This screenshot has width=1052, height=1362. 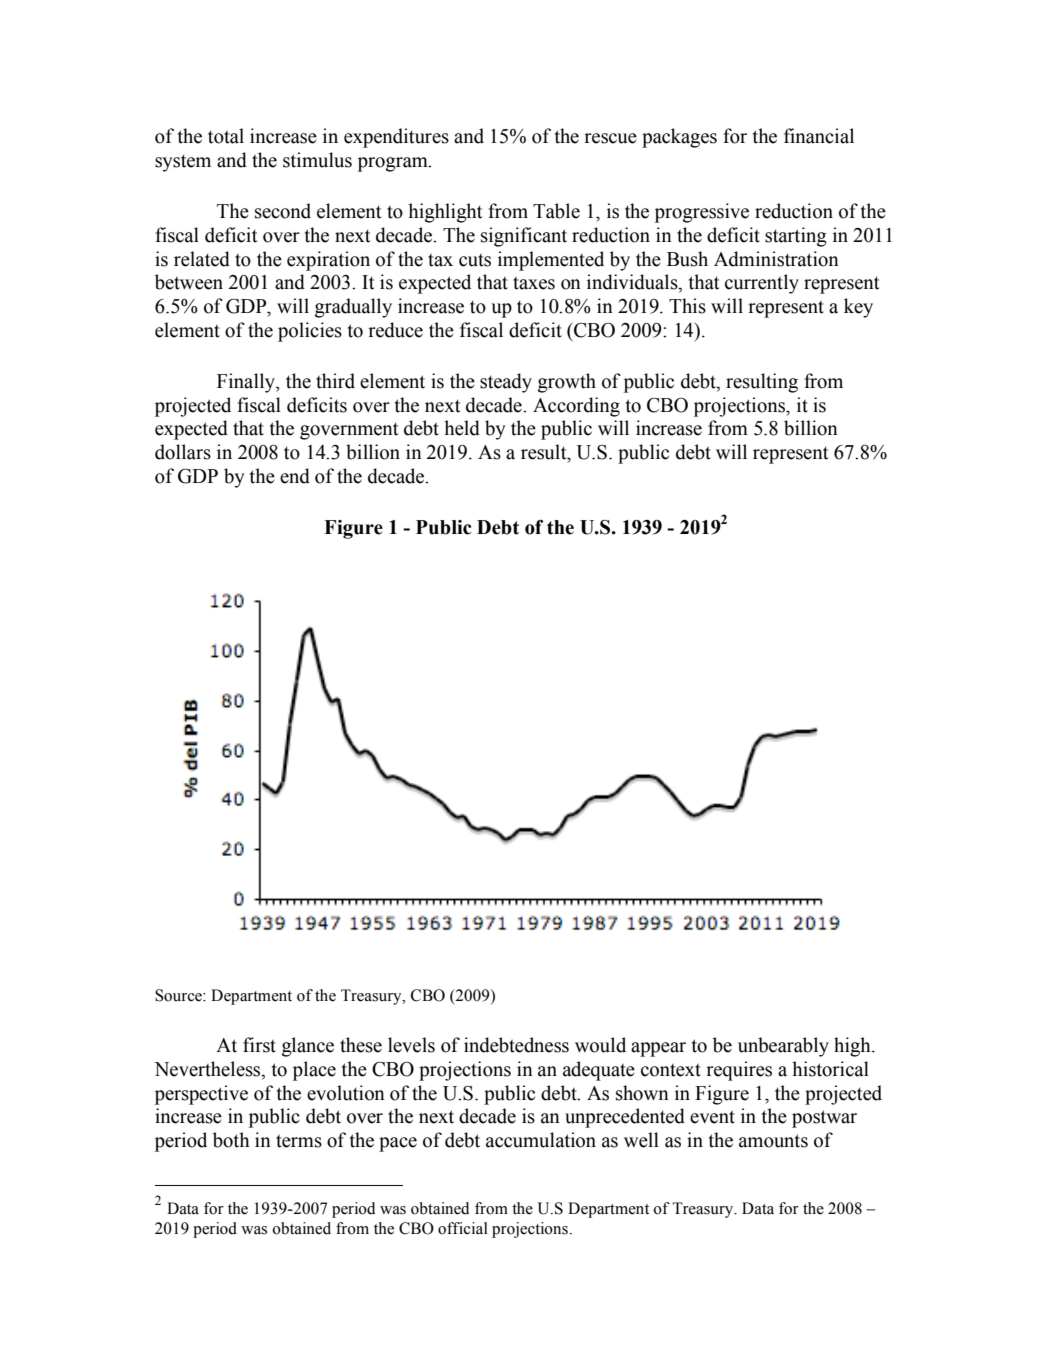 What do you see at coordinates (462, 428) in the screenshot?
I see `held` at bounding box center [462, 428].
